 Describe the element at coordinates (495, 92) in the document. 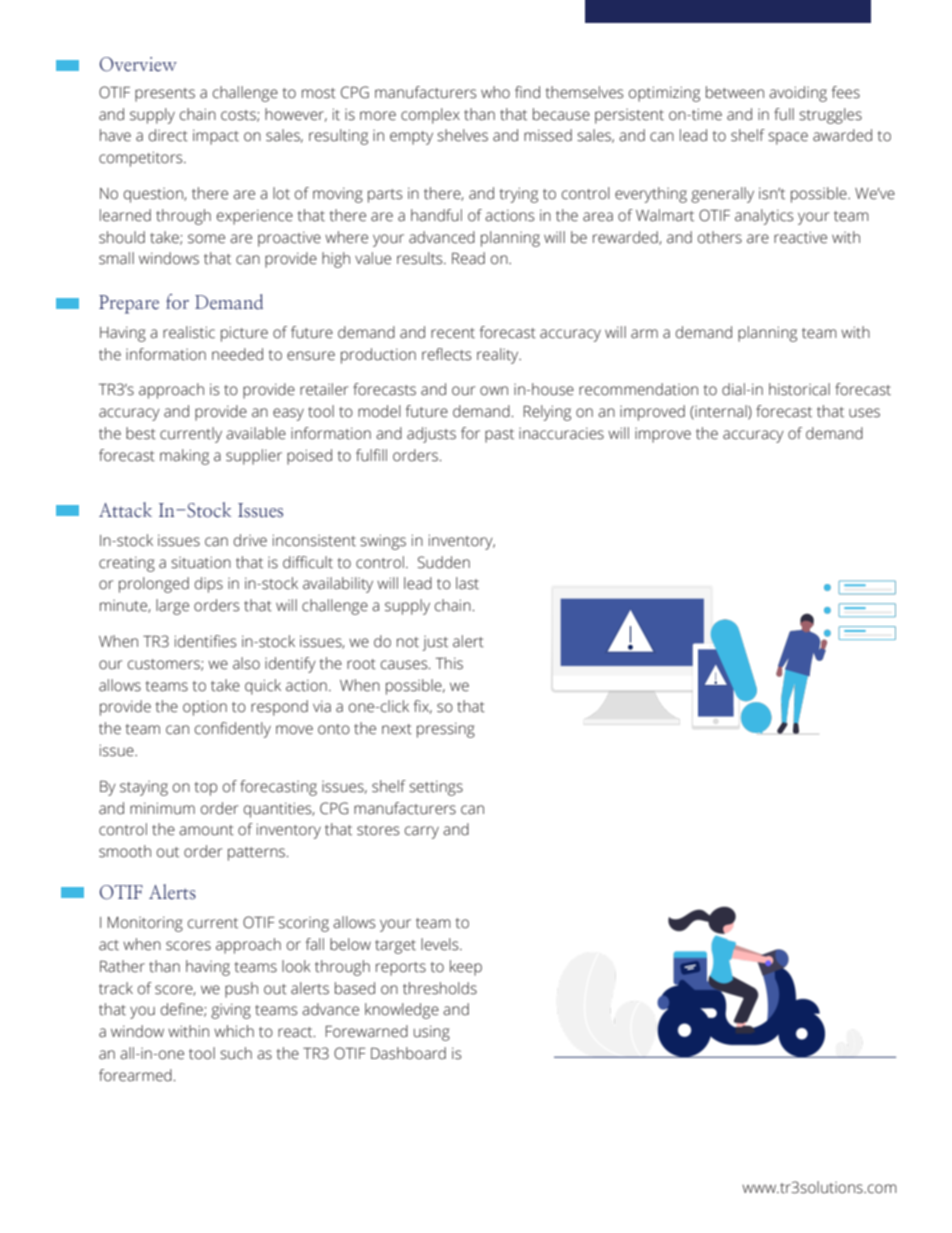

I see `who` at that location.
